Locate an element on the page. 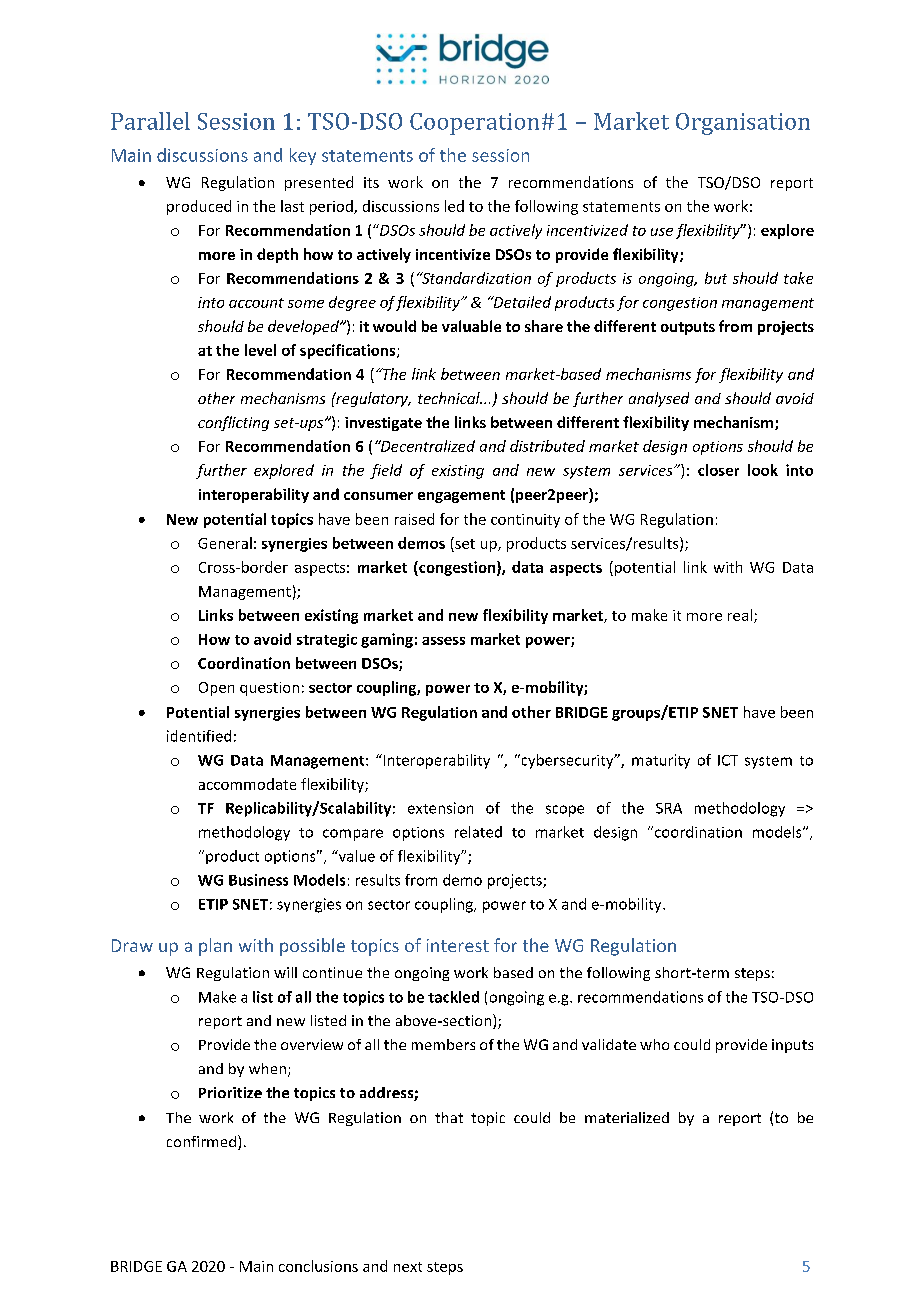 The width and height of the image is (924, 1308). who is located at coordinates (654, 1044).
